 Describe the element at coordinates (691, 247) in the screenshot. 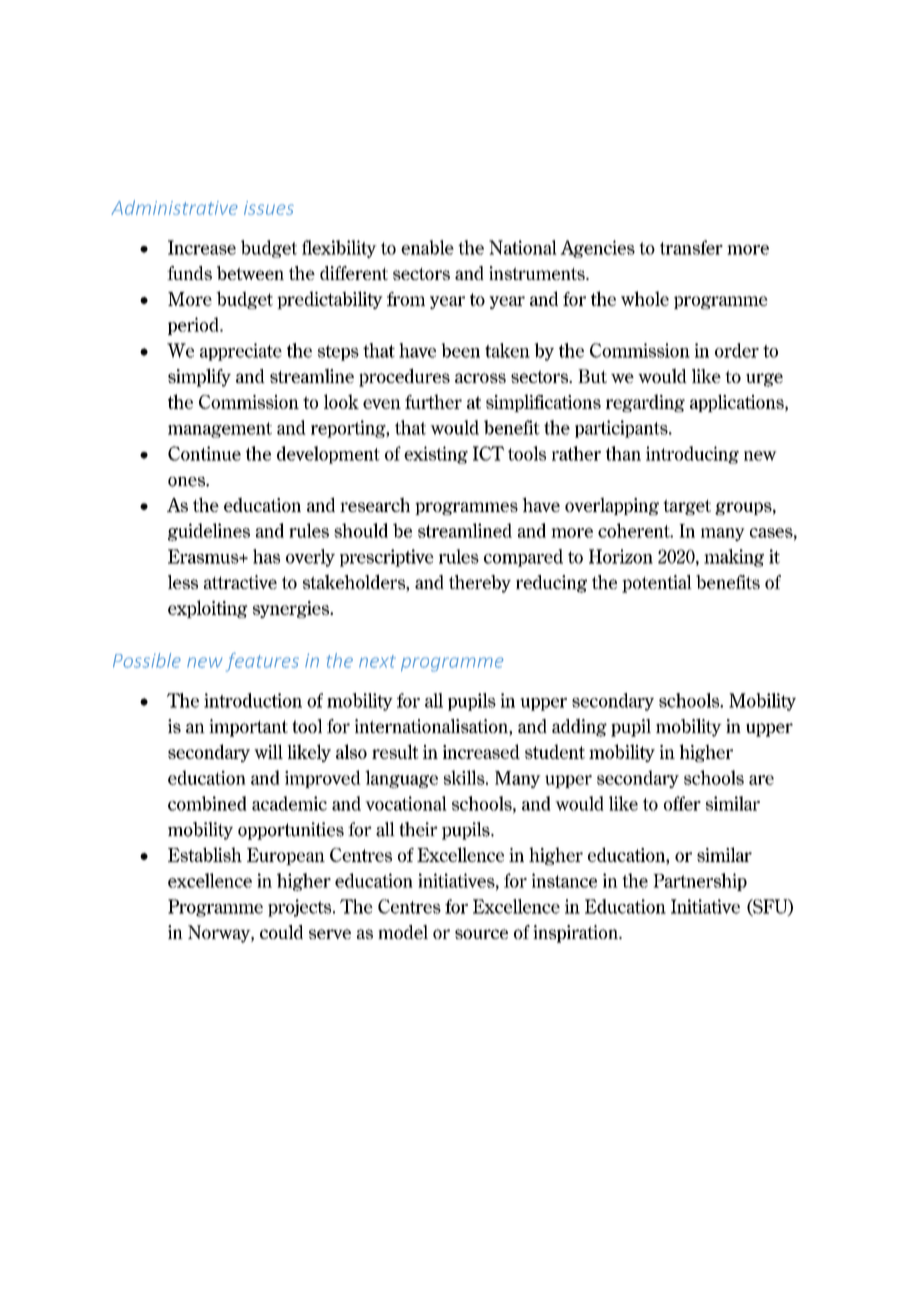

I see `transfer` at that location.
